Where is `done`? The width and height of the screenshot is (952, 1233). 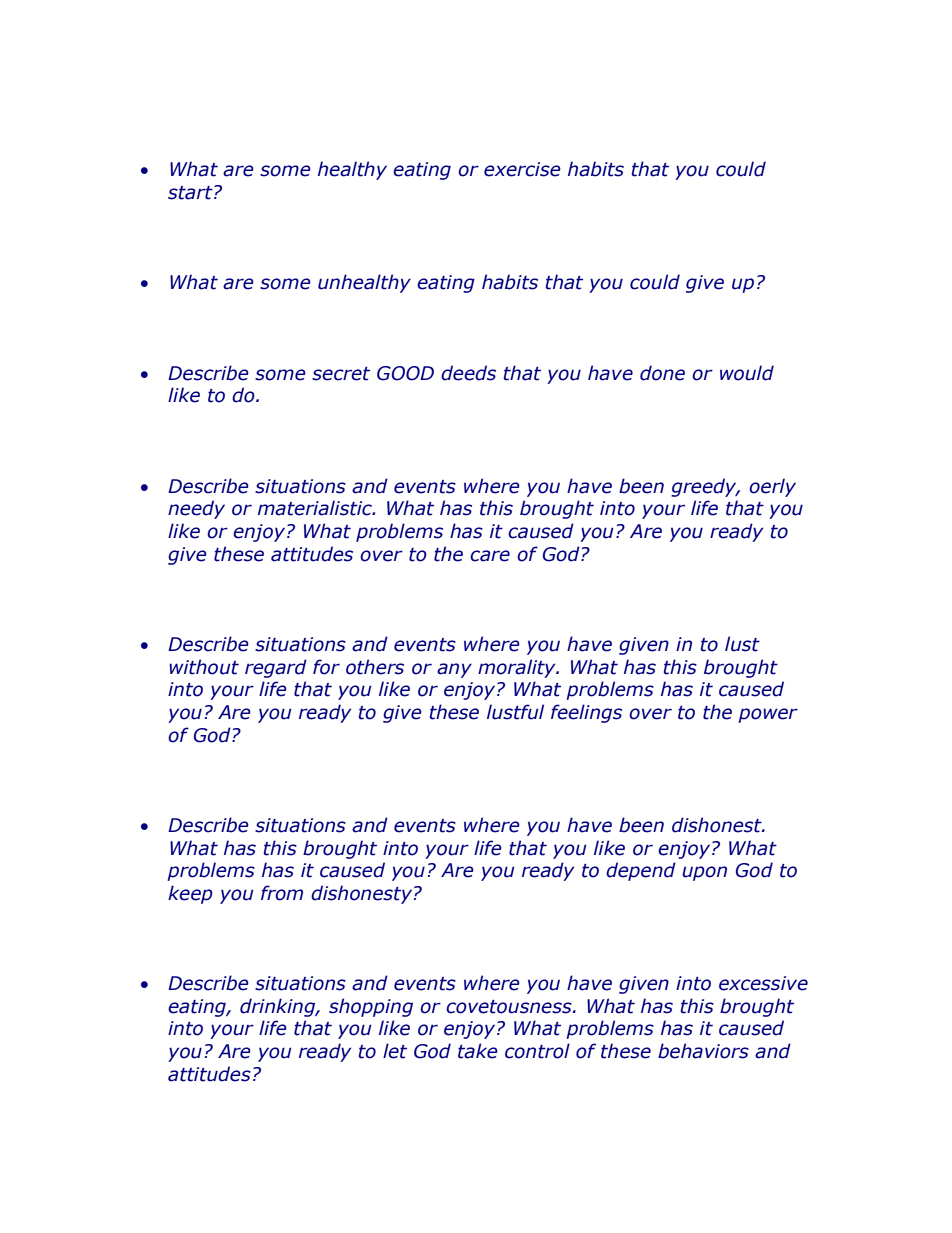
done is located at coordinates (662, 373).
